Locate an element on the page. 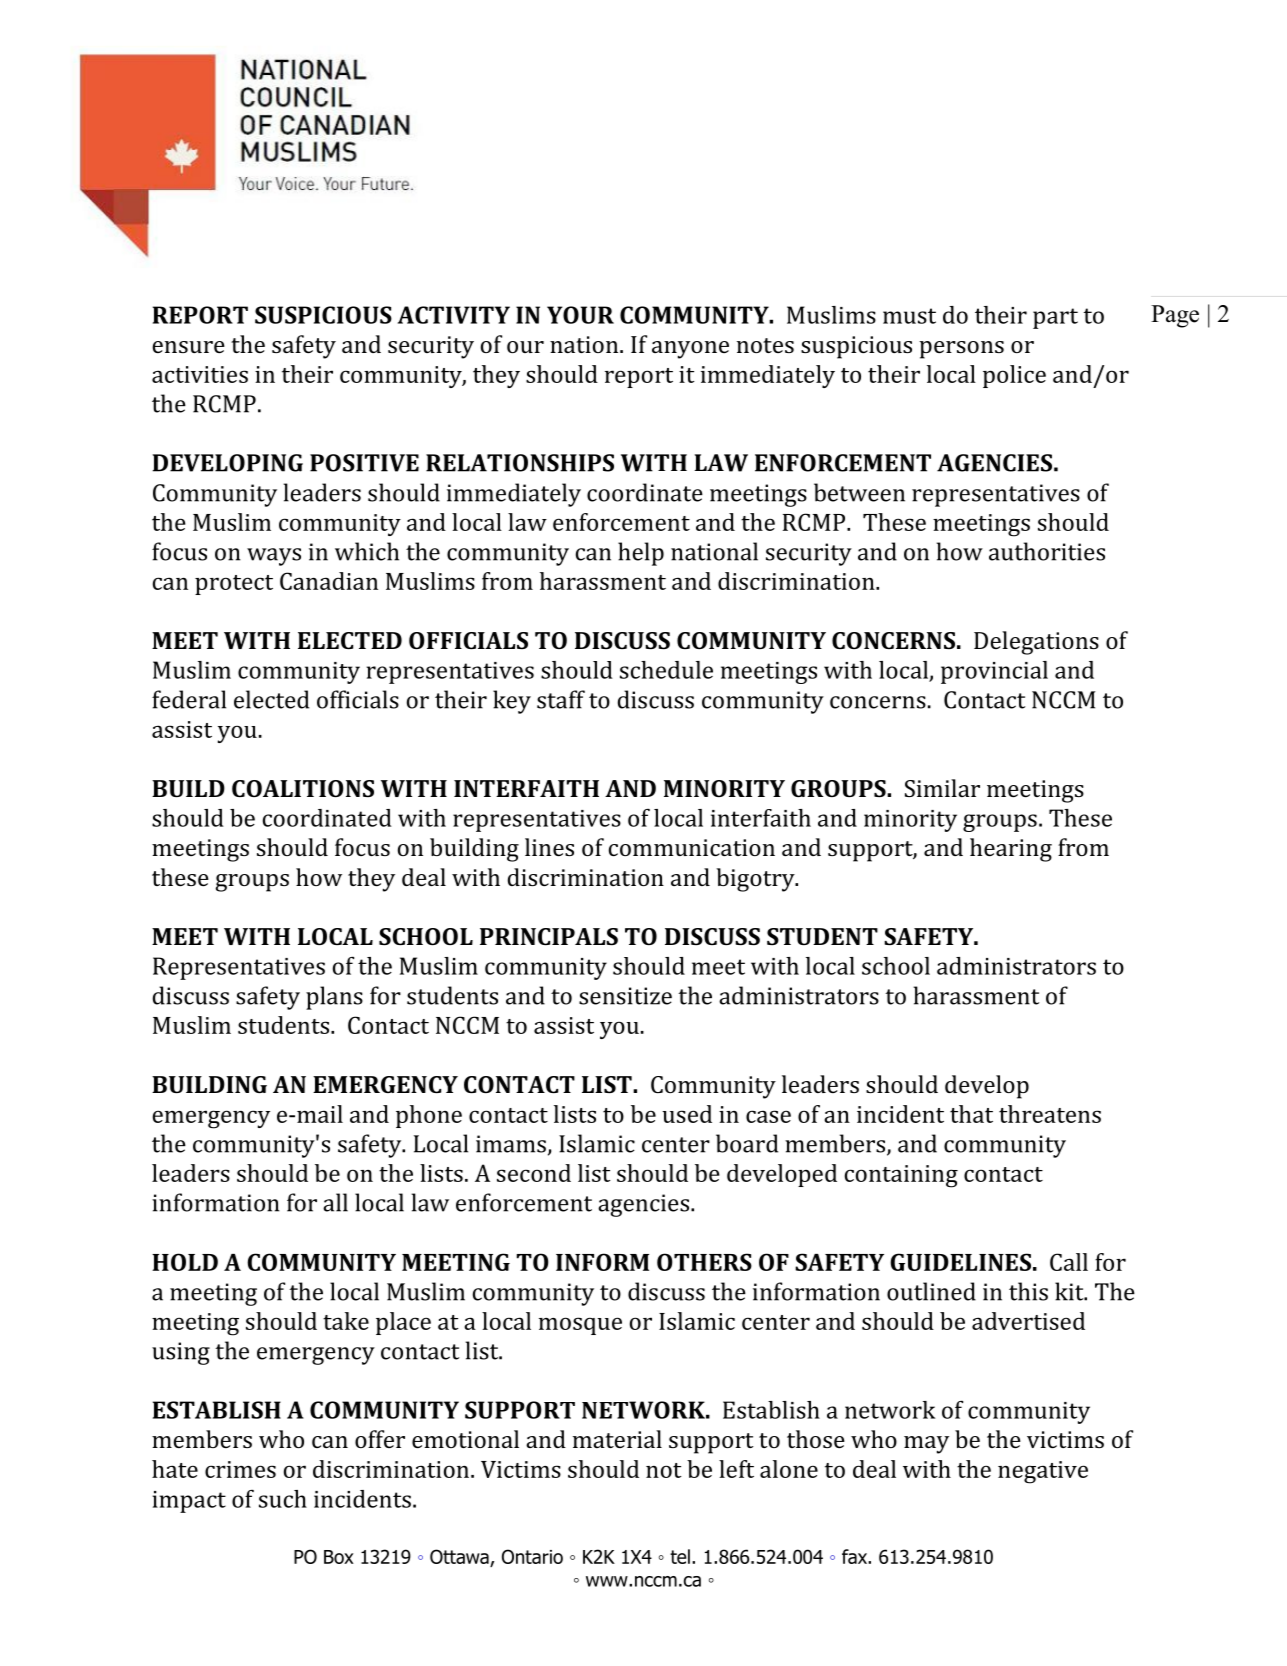 The height and width of the document is (1666, 1287). COALITIONS is located at coordinates (303, 788).
